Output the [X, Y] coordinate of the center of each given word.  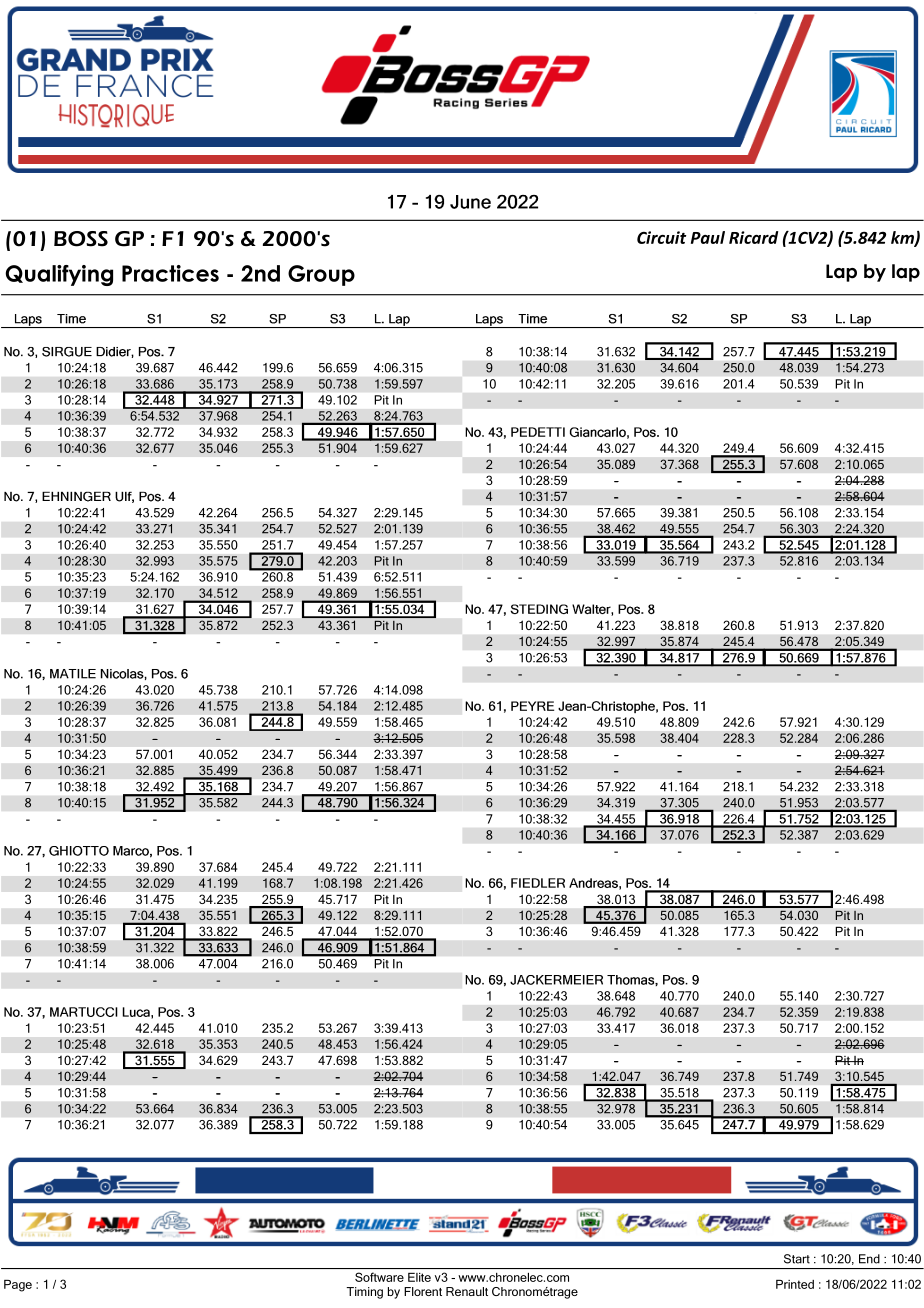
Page [18, 1286]
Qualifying [59, 275]
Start [797, 1259]
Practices [170, 273]
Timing [364, 1293]
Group [321, 275]
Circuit [661, 237]
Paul [708, 237]
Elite [419, 1277]
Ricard [753, 237]
